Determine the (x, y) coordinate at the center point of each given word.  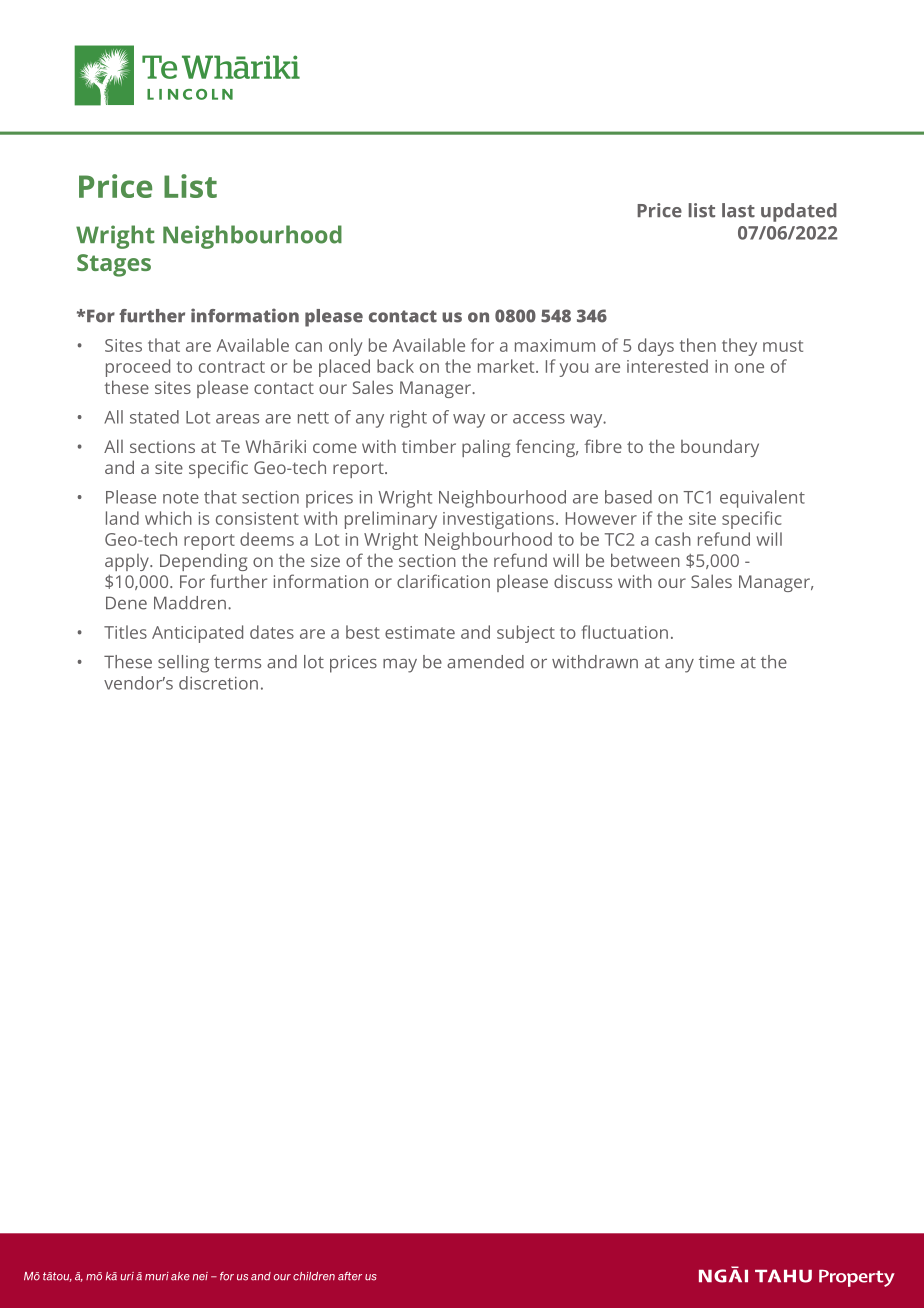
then (698, 345)
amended (485, 662)
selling (183, 664)
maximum (555, 345)
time (717, 662)
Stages (114, 265)
